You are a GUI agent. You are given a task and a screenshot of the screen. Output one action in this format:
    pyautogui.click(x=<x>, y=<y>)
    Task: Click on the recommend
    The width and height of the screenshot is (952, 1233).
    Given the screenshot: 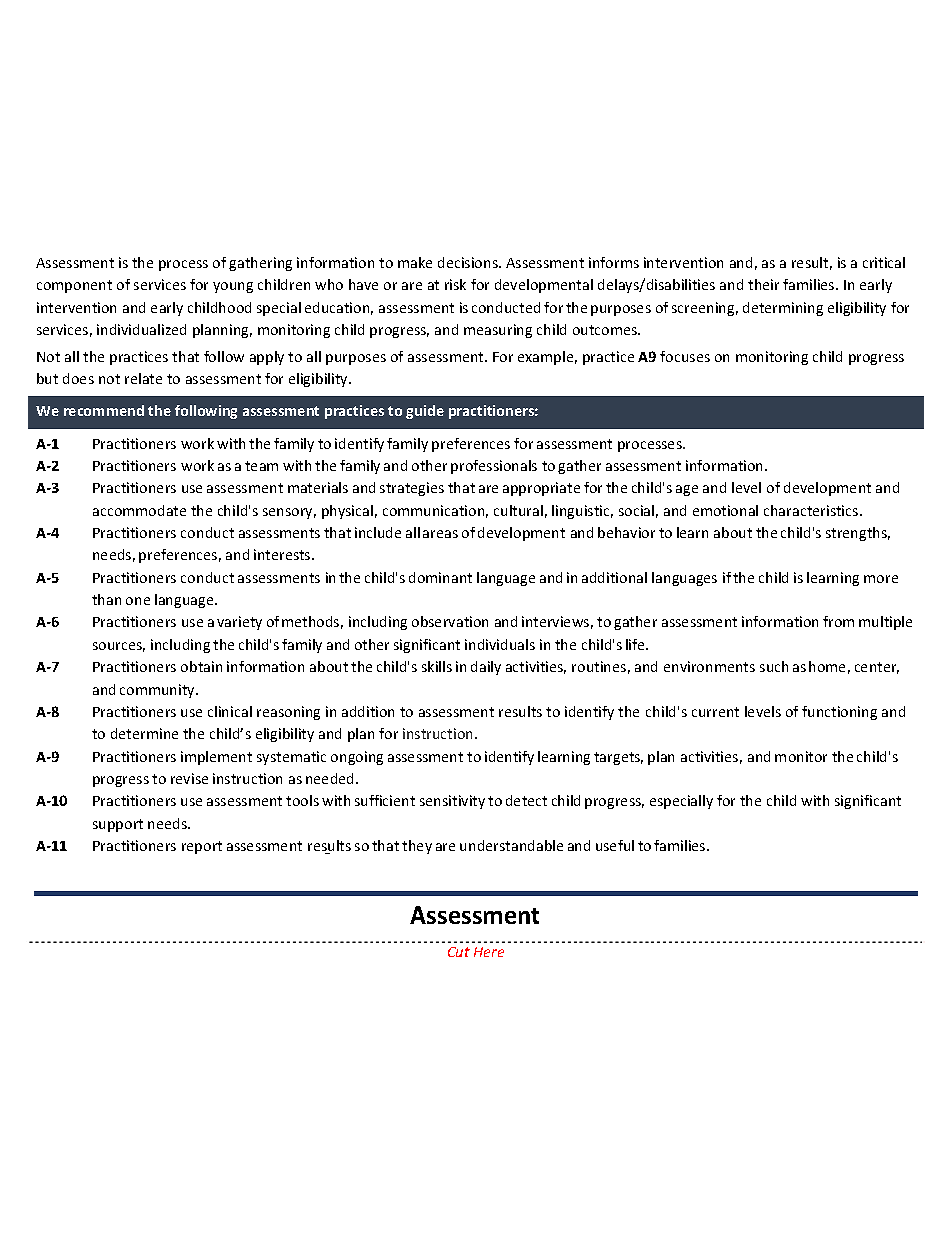 What is the action you would take?
    pyautogui.click(x=104, y=410)
